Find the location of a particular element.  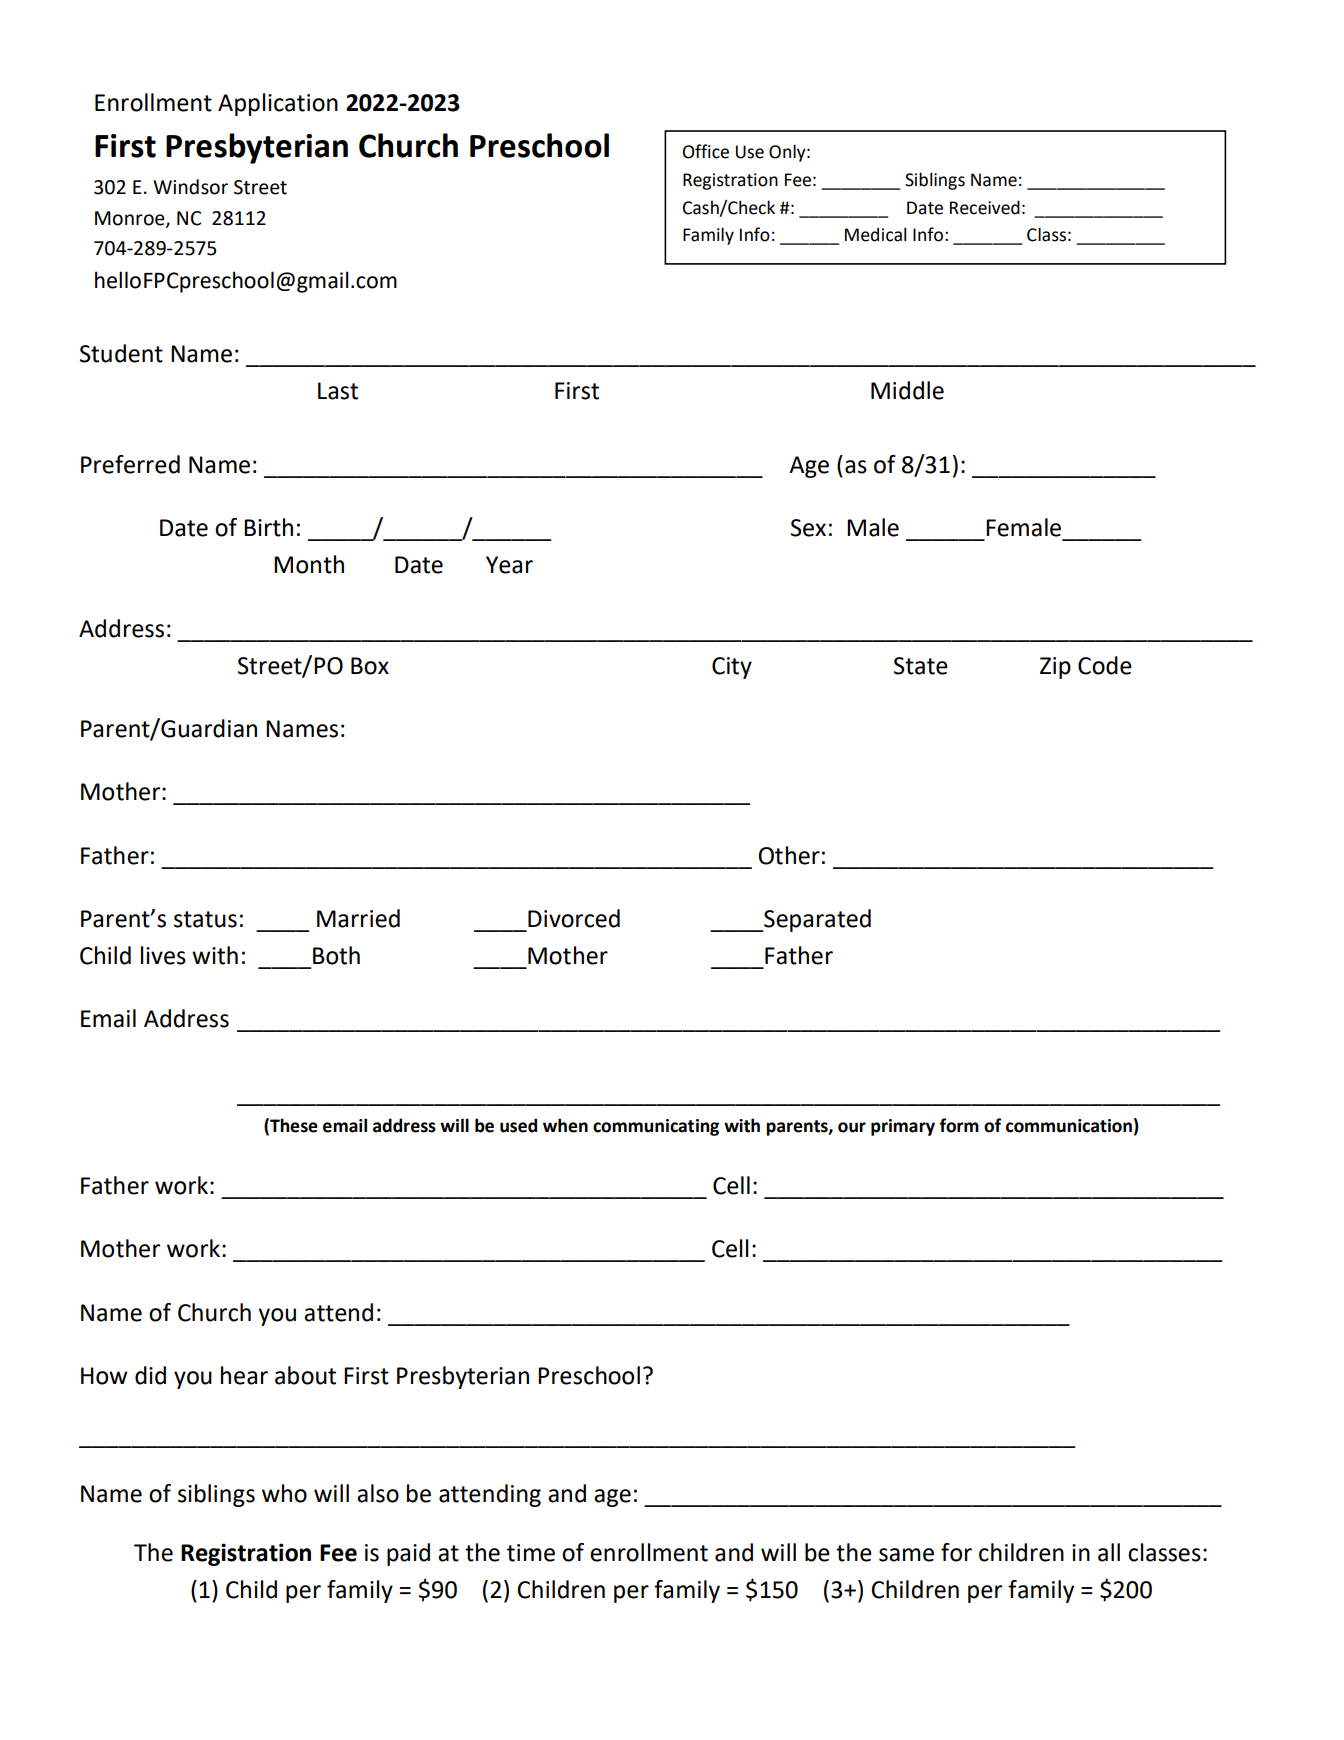

who is located at coordinates (284, 1493).
